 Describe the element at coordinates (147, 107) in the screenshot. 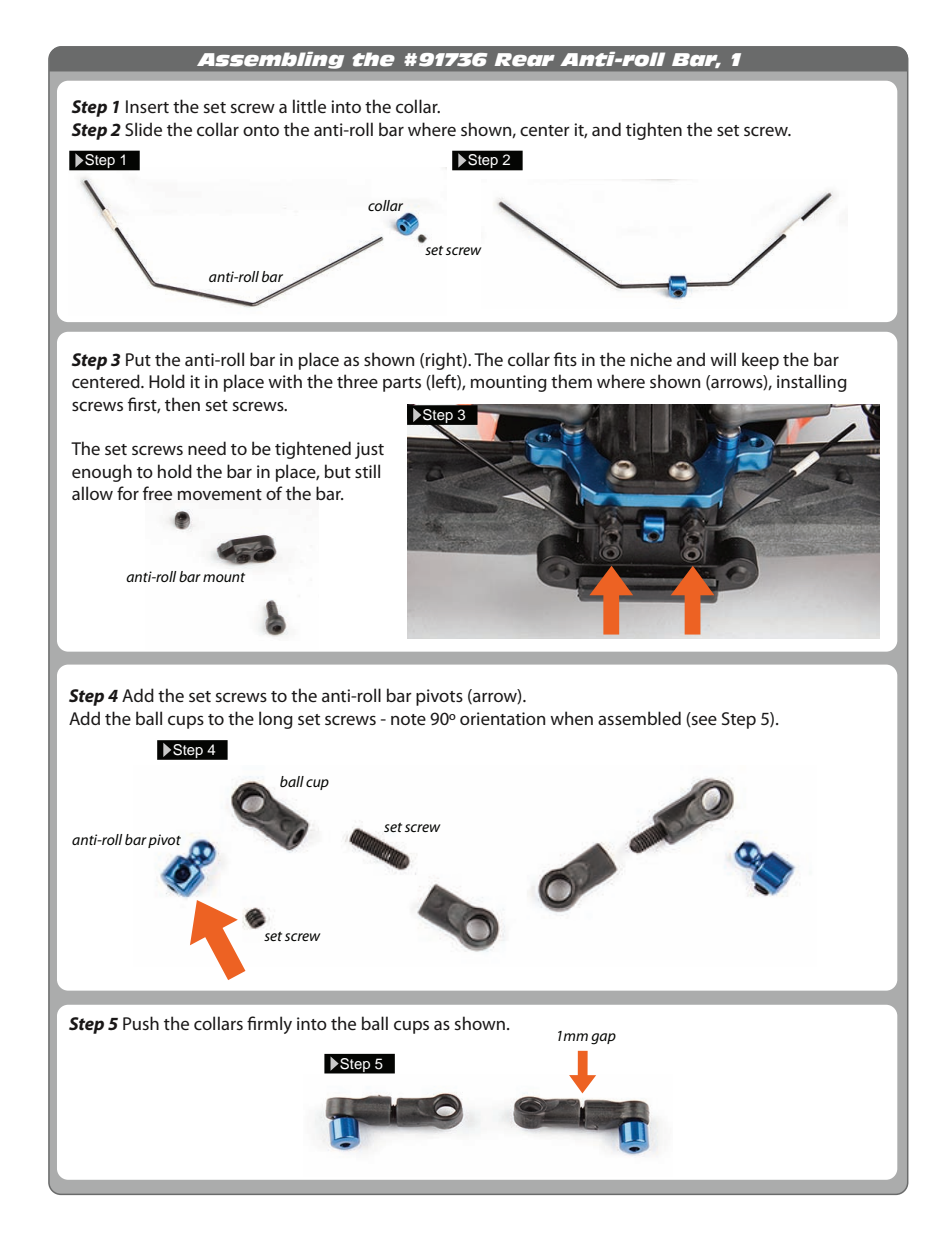

I see `Insert` at that location.
